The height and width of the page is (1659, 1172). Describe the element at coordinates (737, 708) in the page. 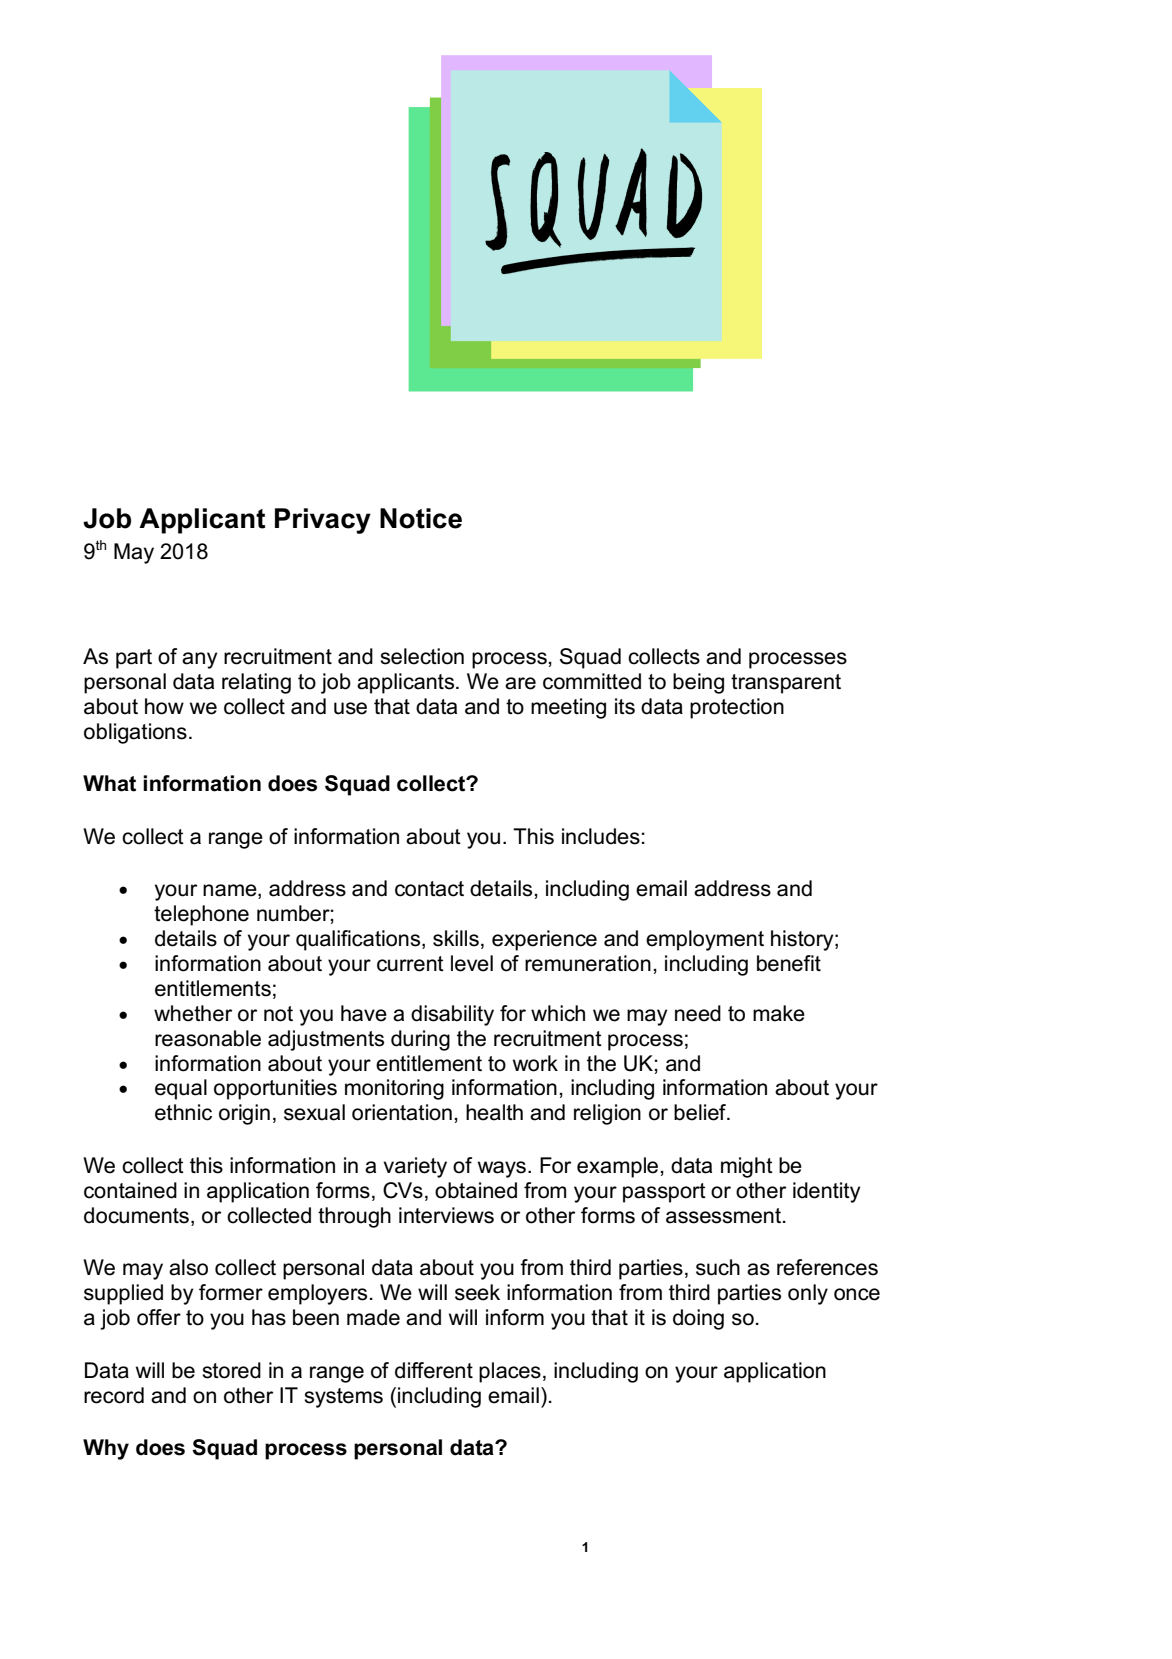

I see `protection` at that location.
